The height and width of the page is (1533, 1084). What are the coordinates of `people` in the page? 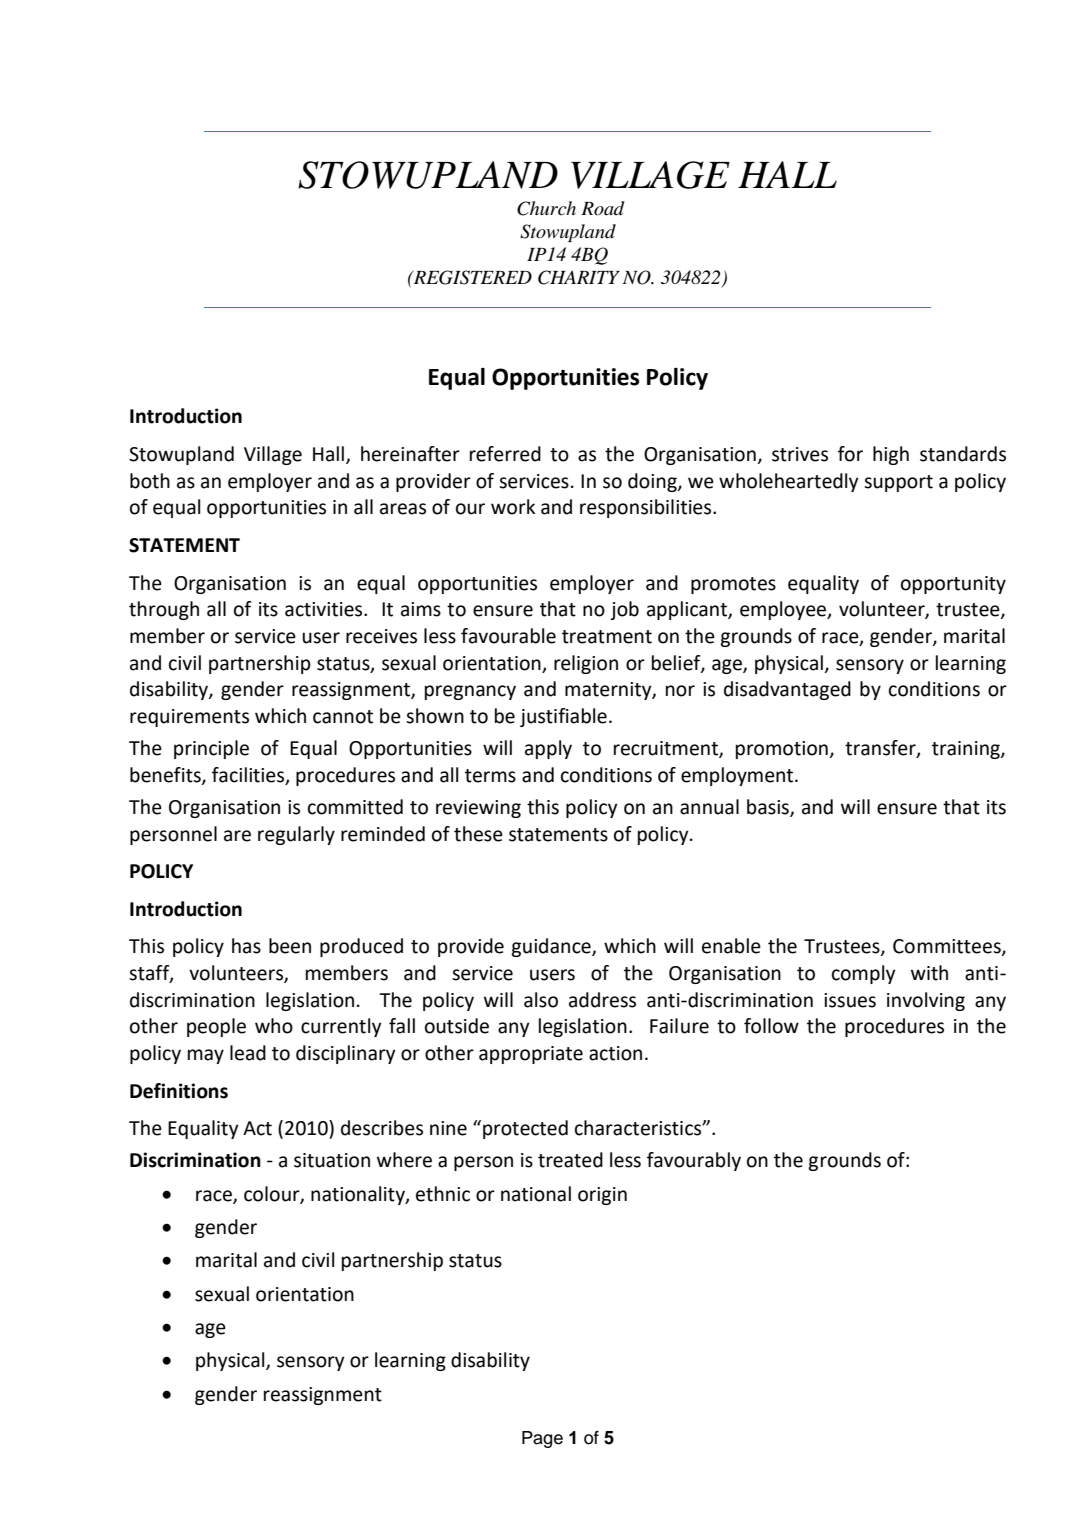 It's located at (216, 1027).
